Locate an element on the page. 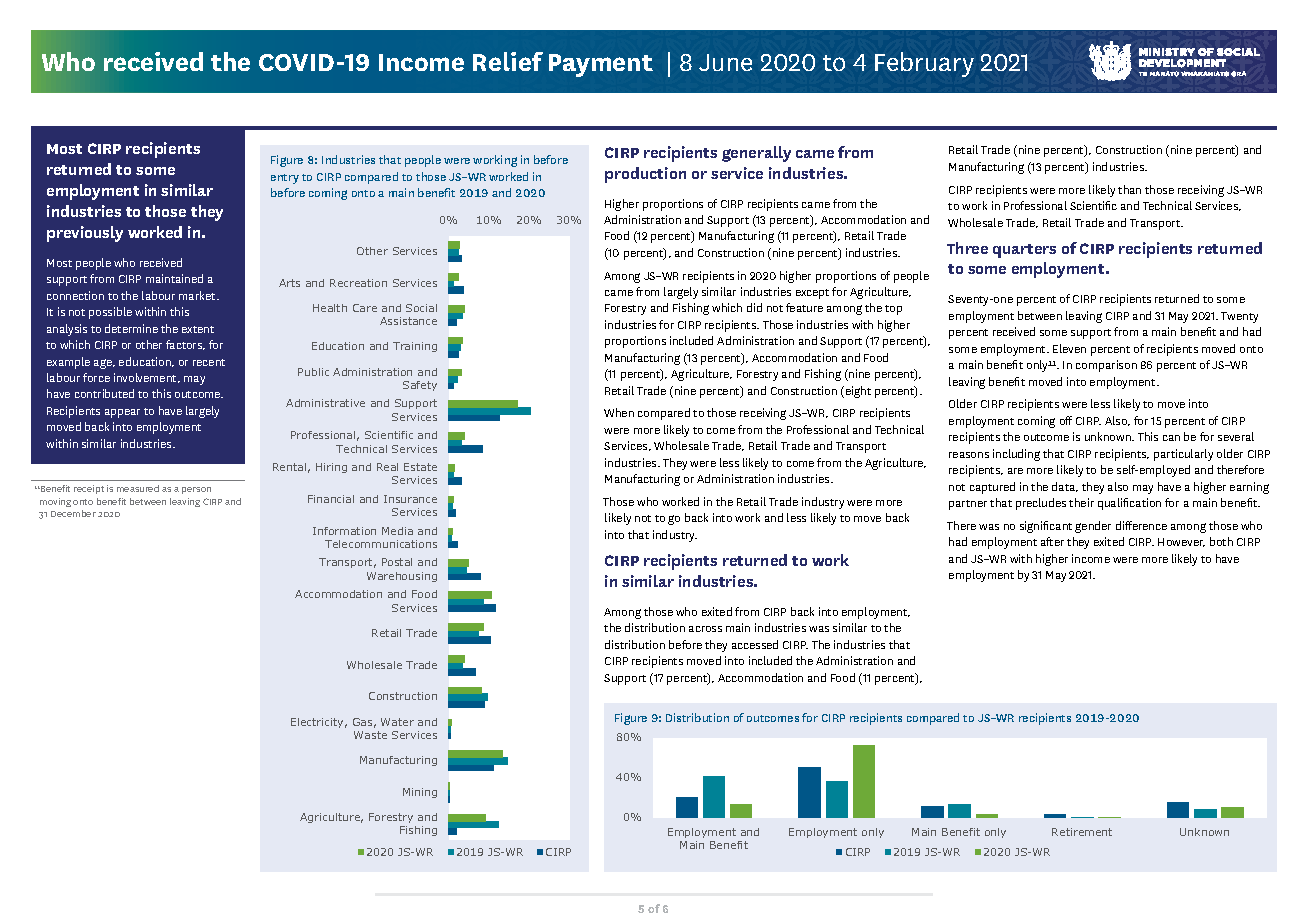 The width and height of the image is (1308, 924). after is located at coordinates (1052, 541).
